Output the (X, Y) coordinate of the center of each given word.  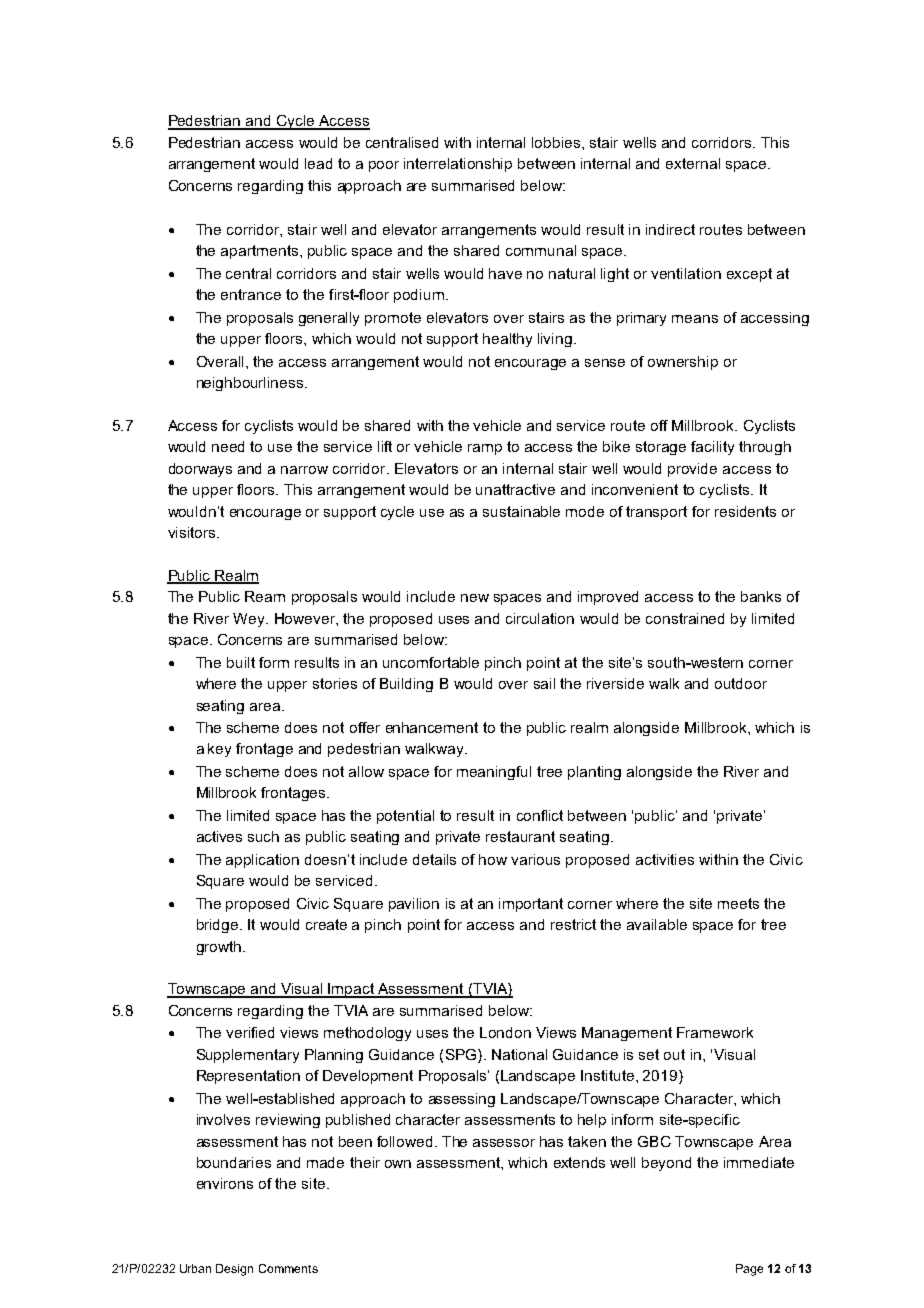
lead (318, 163)
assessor (504, 1143)
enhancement (432, 727)
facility (712, 448)
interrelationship (458, 165)
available (657, 924)
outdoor (741, 683)
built (241, 662)
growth (219, 948)
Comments (288, 1268)
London (505, 1032)
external (693, 163)
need (228, 446)
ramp (485, 449)
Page (749, 1270)
